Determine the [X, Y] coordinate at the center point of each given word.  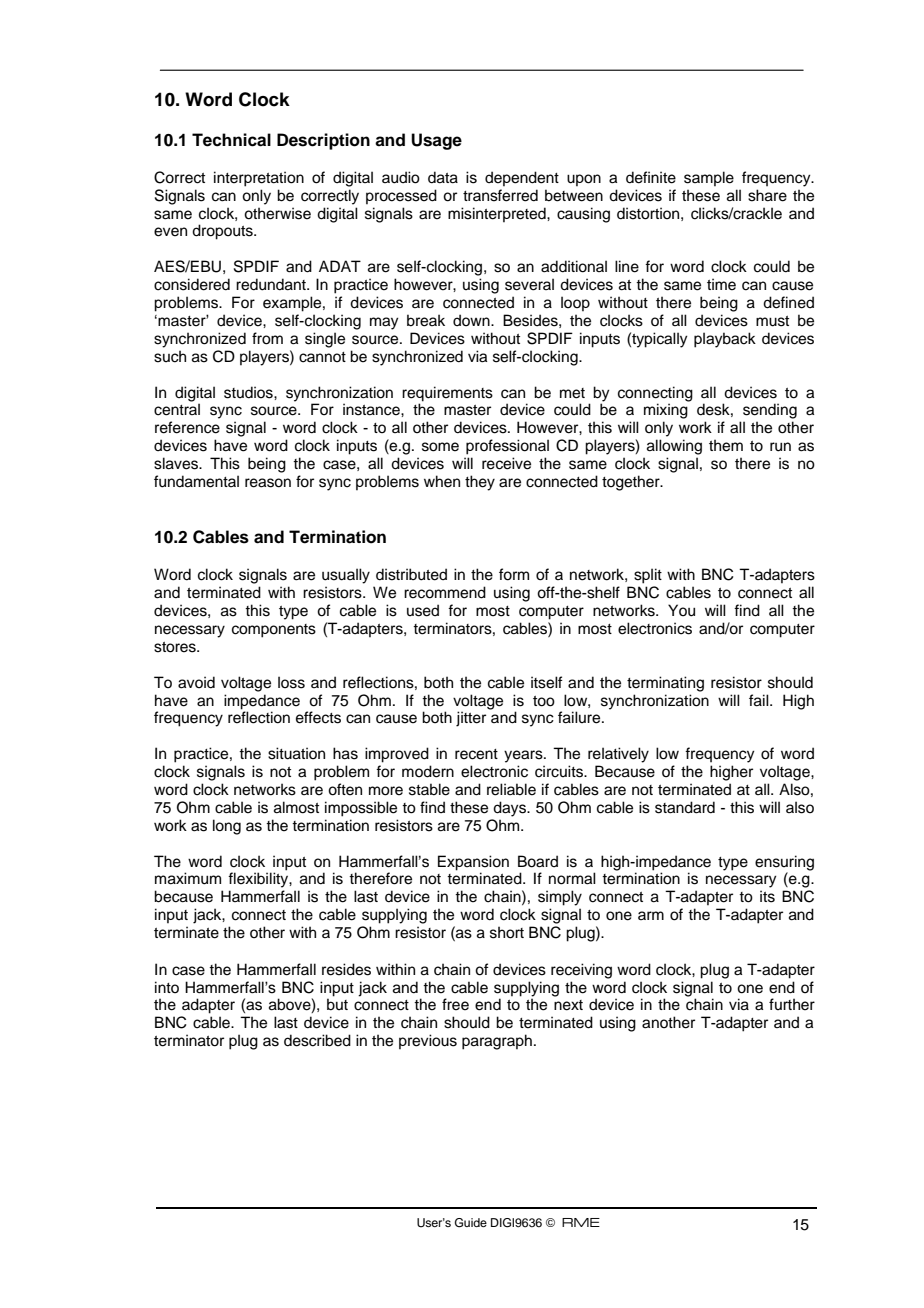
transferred [500, 195]
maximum [188, 878]
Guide [471, 1223]
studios [249, 392]
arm [651, 915]
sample [709, 178]
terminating [665, 684]
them [726, 445]
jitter [471, 719]
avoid [196, 682]
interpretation [259, 179]
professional [507, 447]
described [317, 1040]
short [507, 932]
